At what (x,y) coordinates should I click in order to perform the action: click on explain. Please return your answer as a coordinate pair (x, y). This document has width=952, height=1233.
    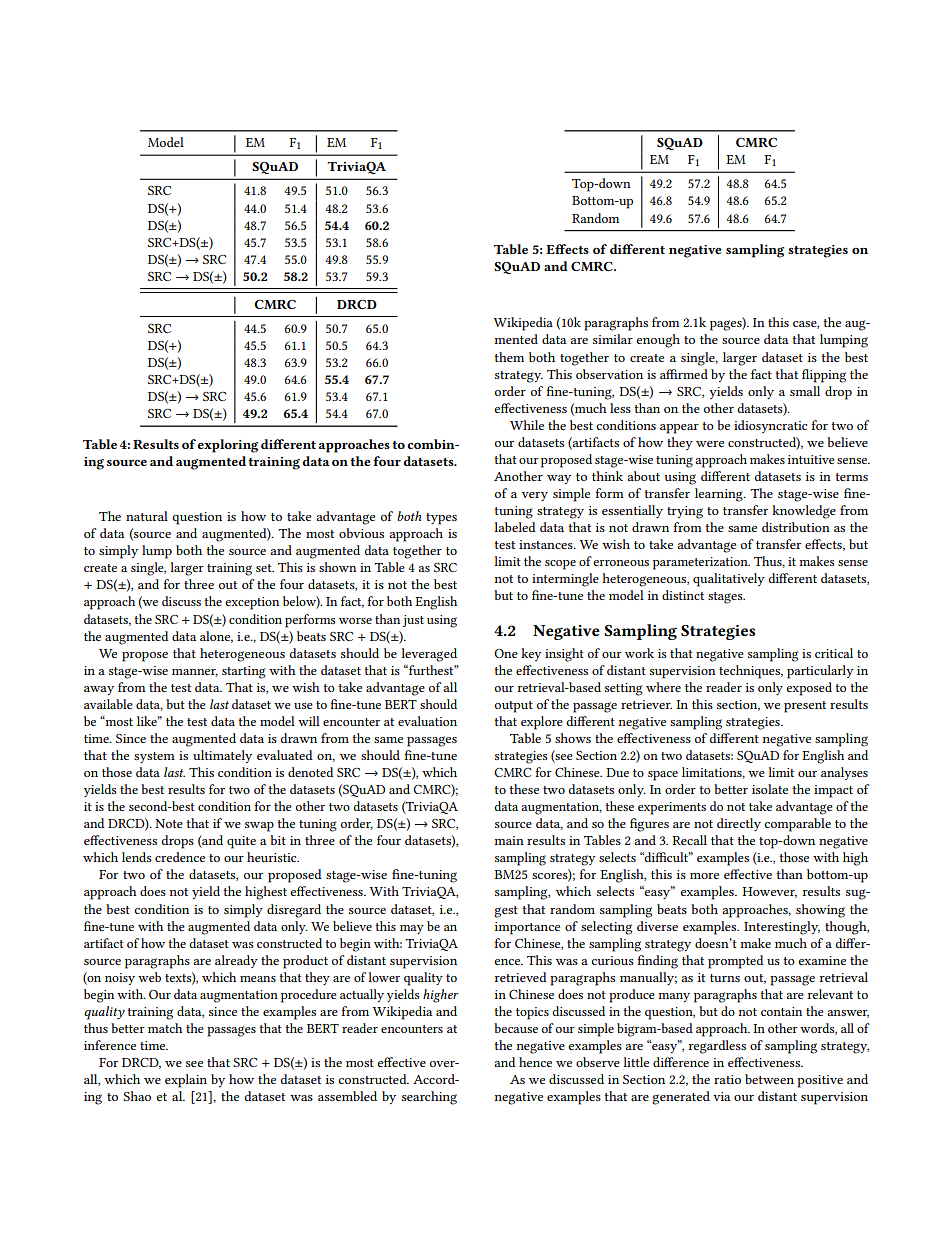
    Looking at the image, I should click on (186, 1081).
